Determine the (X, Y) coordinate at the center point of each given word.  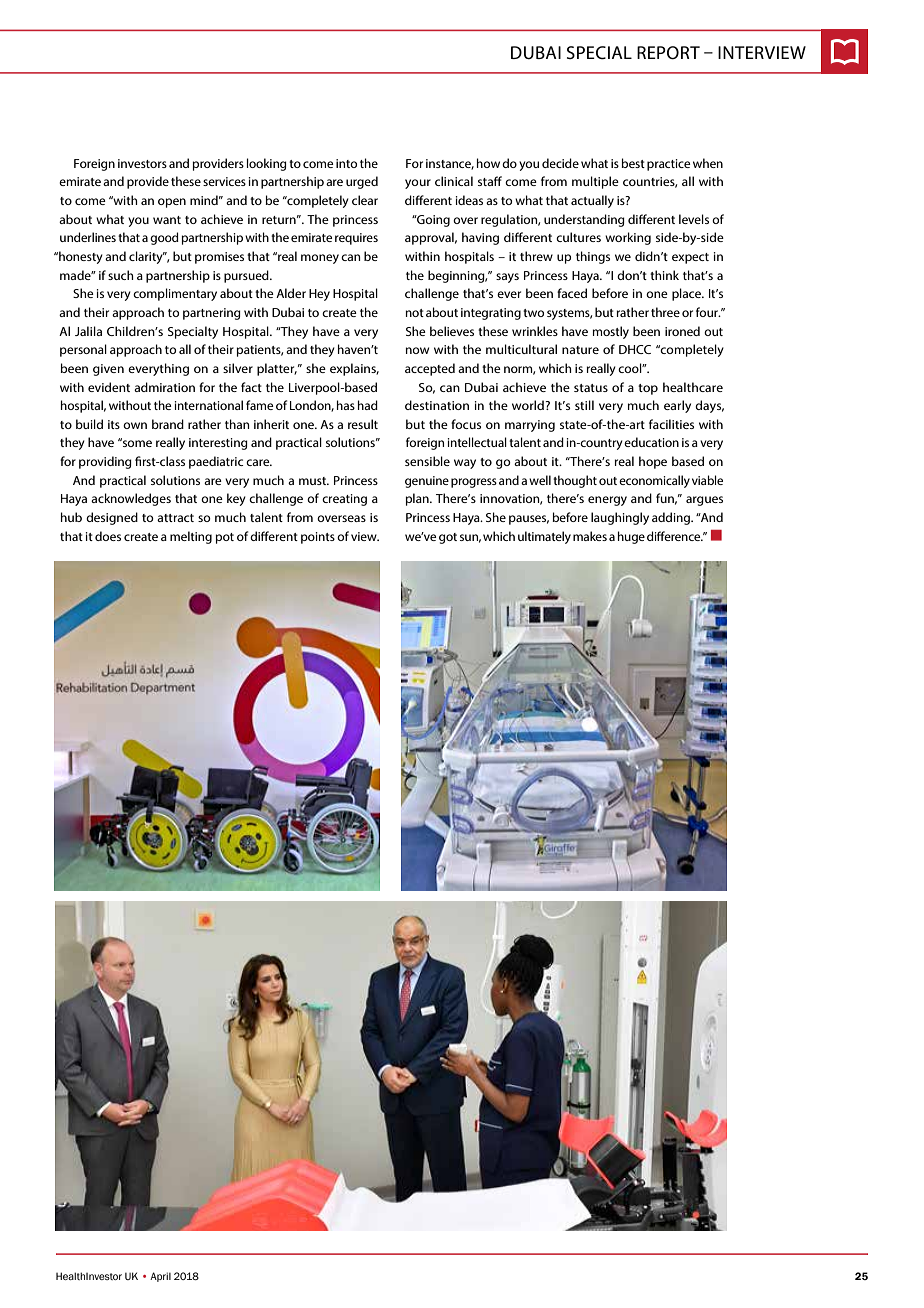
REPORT (668, 53)
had (368, 405)
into (346, 163)
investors (142, 163)
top (648, 389)
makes (590, 536)
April (160, 1277)
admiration (164, 387)
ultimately (544, 537)
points (318, 538)
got (448, 538)
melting (191, 537)
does (108, 536)
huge (631, 537)
